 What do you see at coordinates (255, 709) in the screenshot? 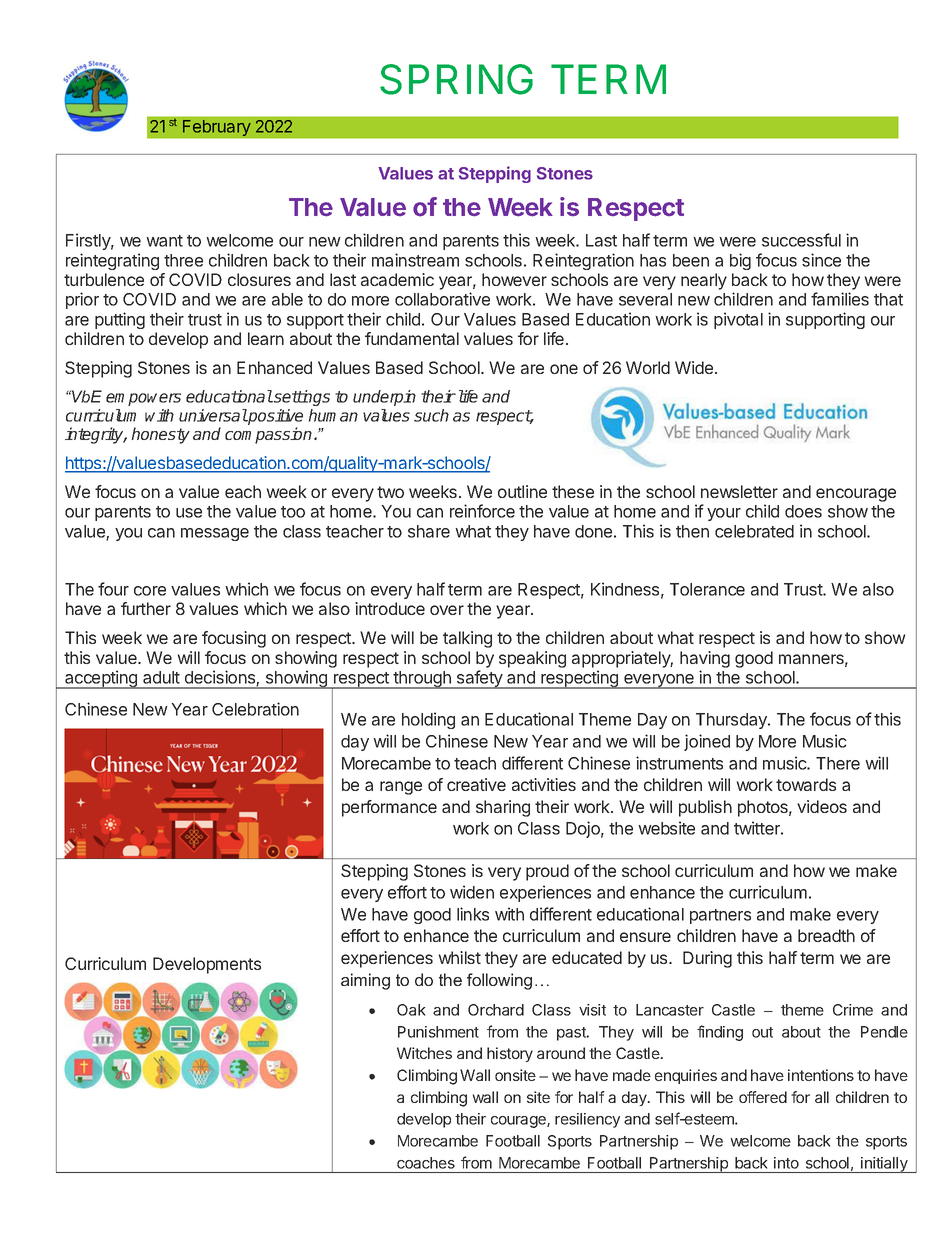
I see `Celebration` at bounding box center [255, 709].
